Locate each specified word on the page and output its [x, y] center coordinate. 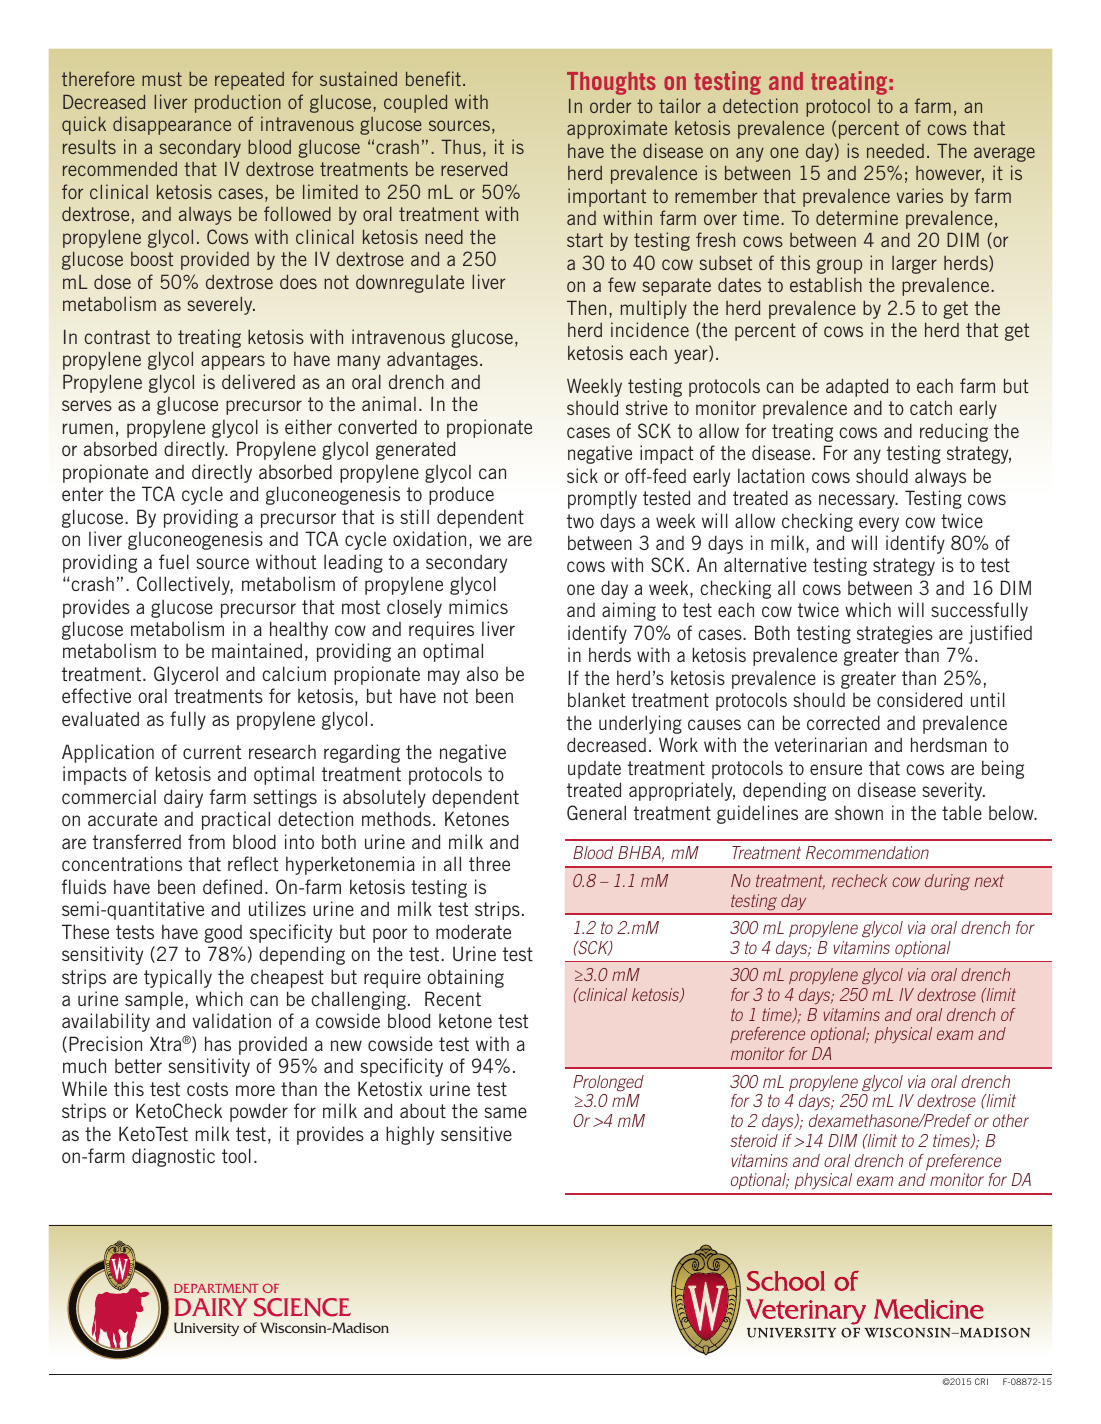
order [610, 106]
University [206, 1329]
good [223, 934]
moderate [473, 931]
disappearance [172, 125]
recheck [859, 880]
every [879, 524]
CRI [981, 1381]
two [580, 521]
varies [920, 195]
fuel [174, 561]
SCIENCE [302, 1307]
